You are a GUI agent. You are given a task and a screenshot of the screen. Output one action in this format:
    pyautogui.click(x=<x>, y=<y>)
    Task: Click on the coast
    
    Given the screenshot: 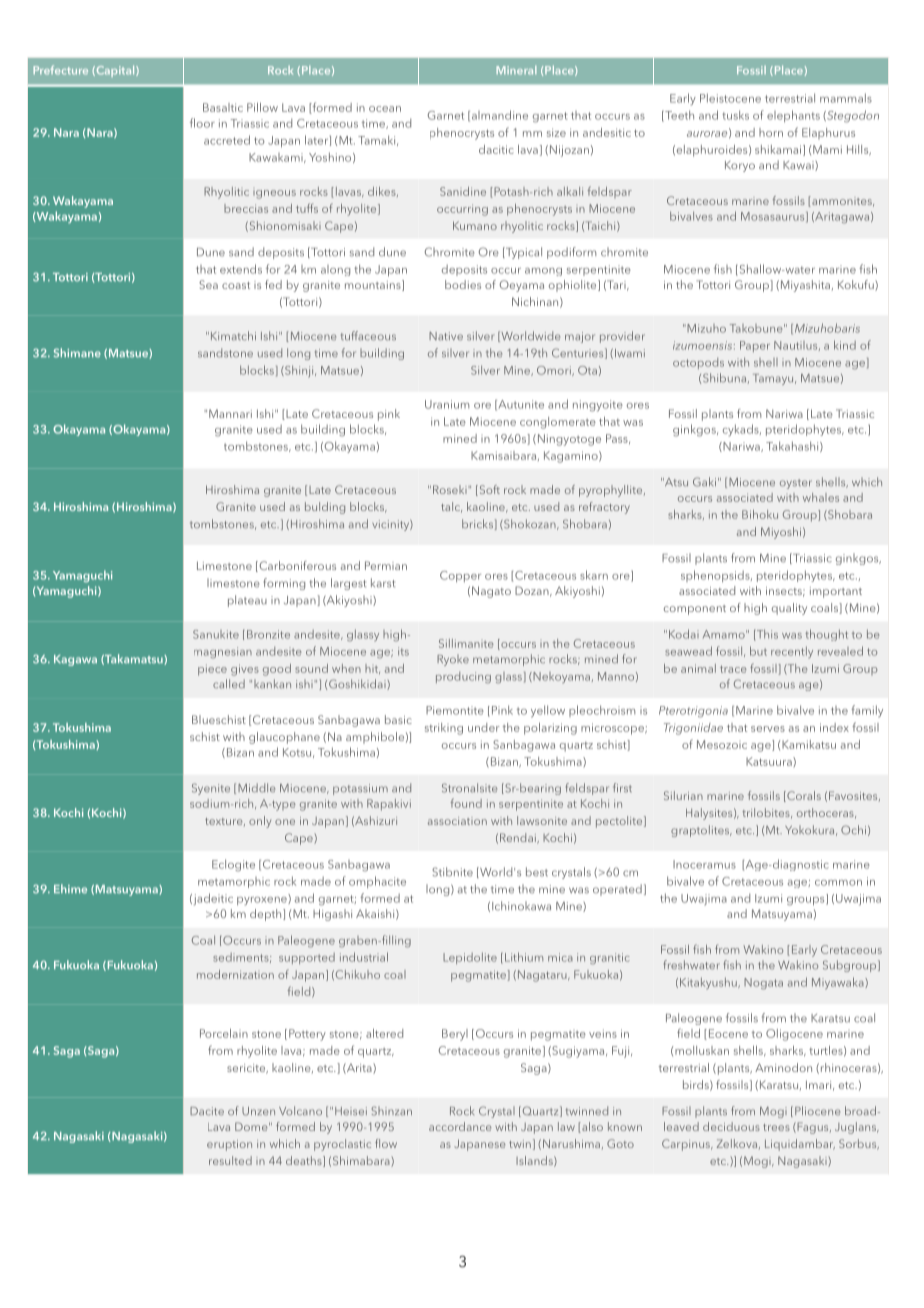 What is the action you would take?
    pyautogui.click(x=236, y=285)
